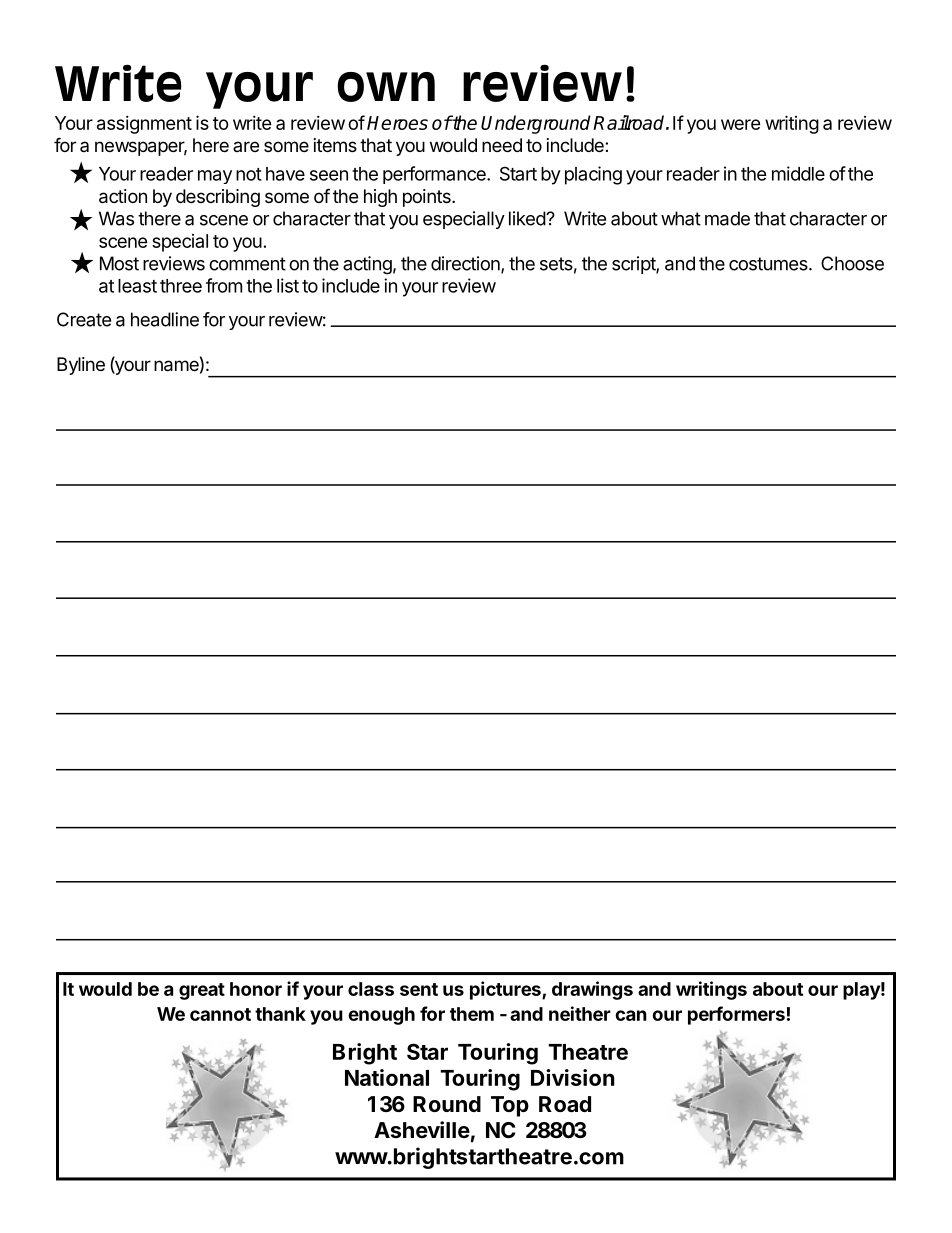 The width and height of the screenshot is (952, 1233). Describe the element at coordinates (736, 1015) in the screenshot. I see `performers` at that location.
